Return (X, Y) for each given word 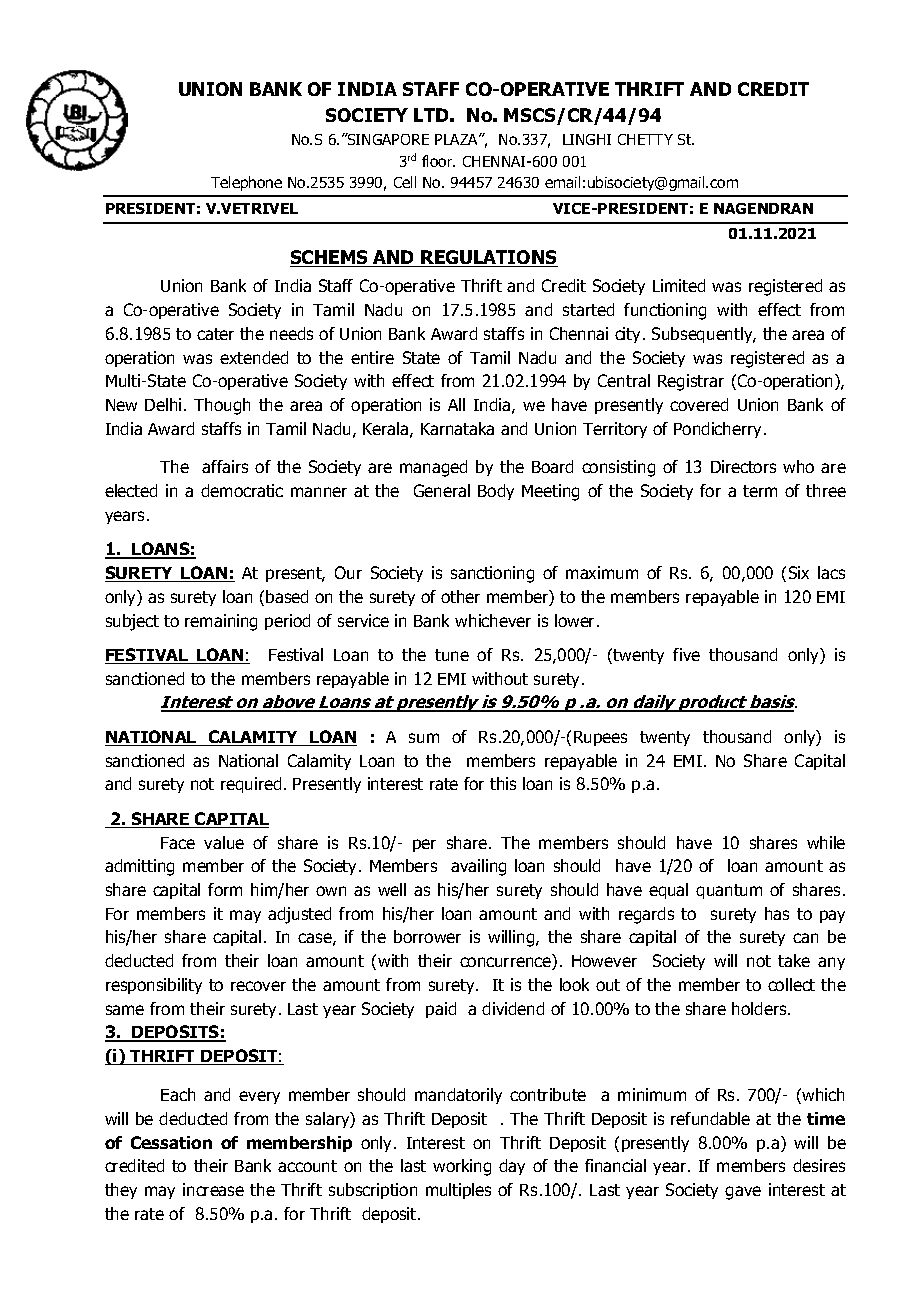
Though (222, 406)
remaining (221, 622)
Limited (679, 285)
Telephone (246, 183)
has (777, 913)
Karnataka (457, 428)
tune (452, 655)
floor (438, 161)
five (686, 654)
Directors (743, 466)
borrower (427, 936)
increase (213, 1189)
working (462, 1167)
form (225, 889)
